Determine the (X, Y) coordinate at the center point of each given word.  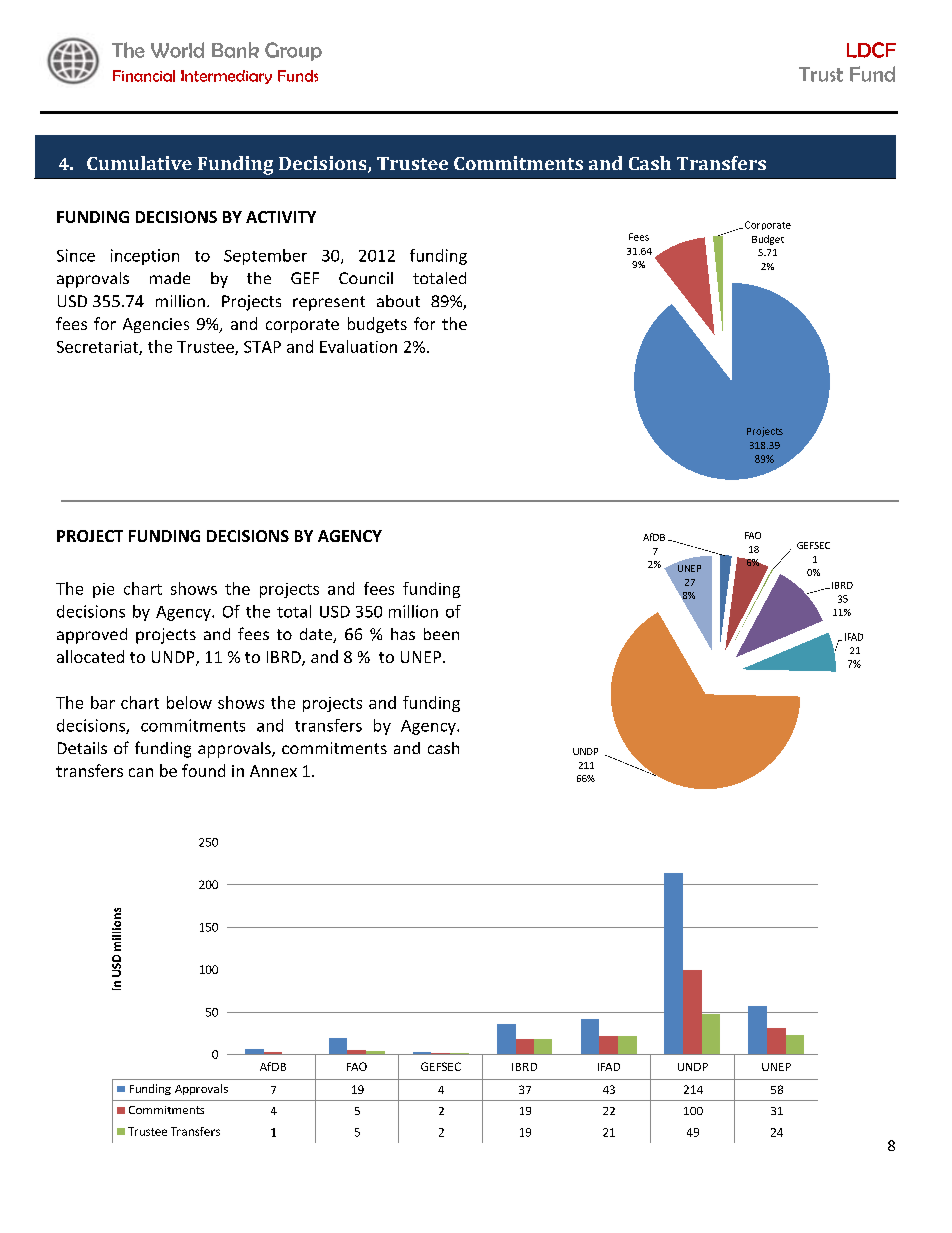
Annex (273, 771)
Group (293, 51)
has (403, 634)
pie (103, 590)
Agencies (156, 325)
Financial (144, 76)
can (141, 772)
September (265, 257)
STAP (262, 347)
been (441, 634)
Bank (235, 50)
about (398, 301)
